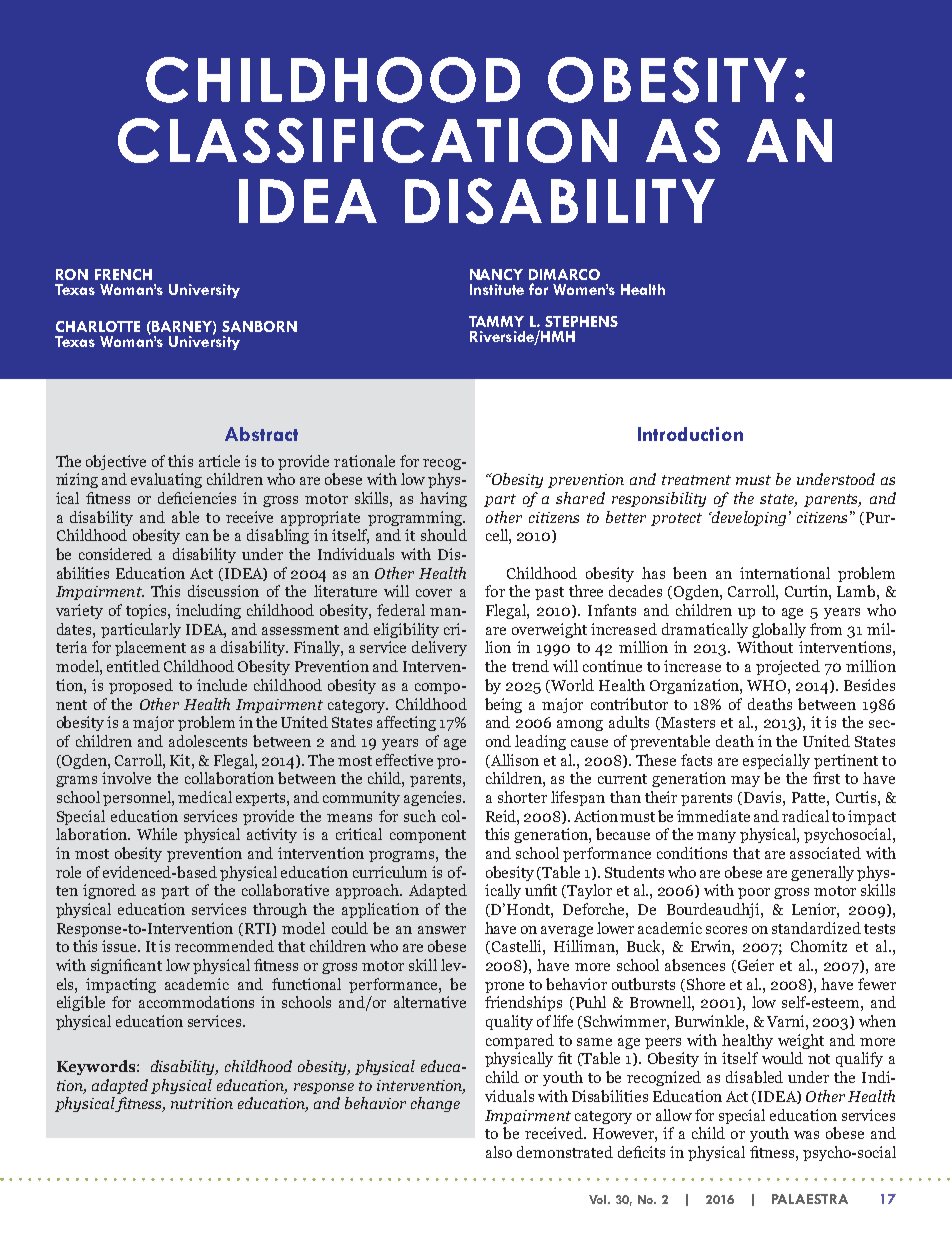 The image size is (952, 1233). What do you see at coordinates (779, 630) in the screenshot?
I see `globally` at bounding box center [779, 630].
